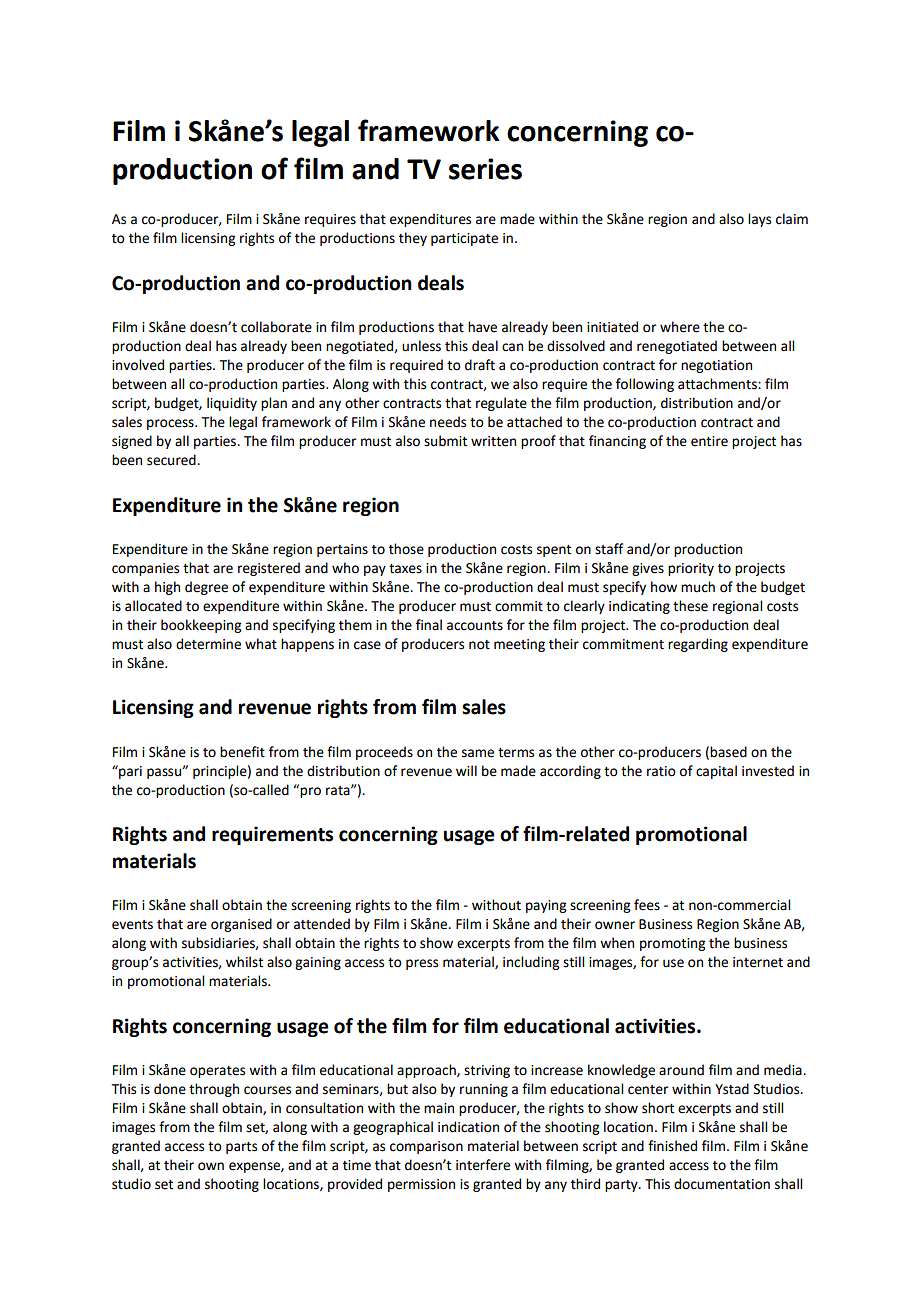  Describe the element at coordinates (241, 925) in the image. I see `organised` at that location.
